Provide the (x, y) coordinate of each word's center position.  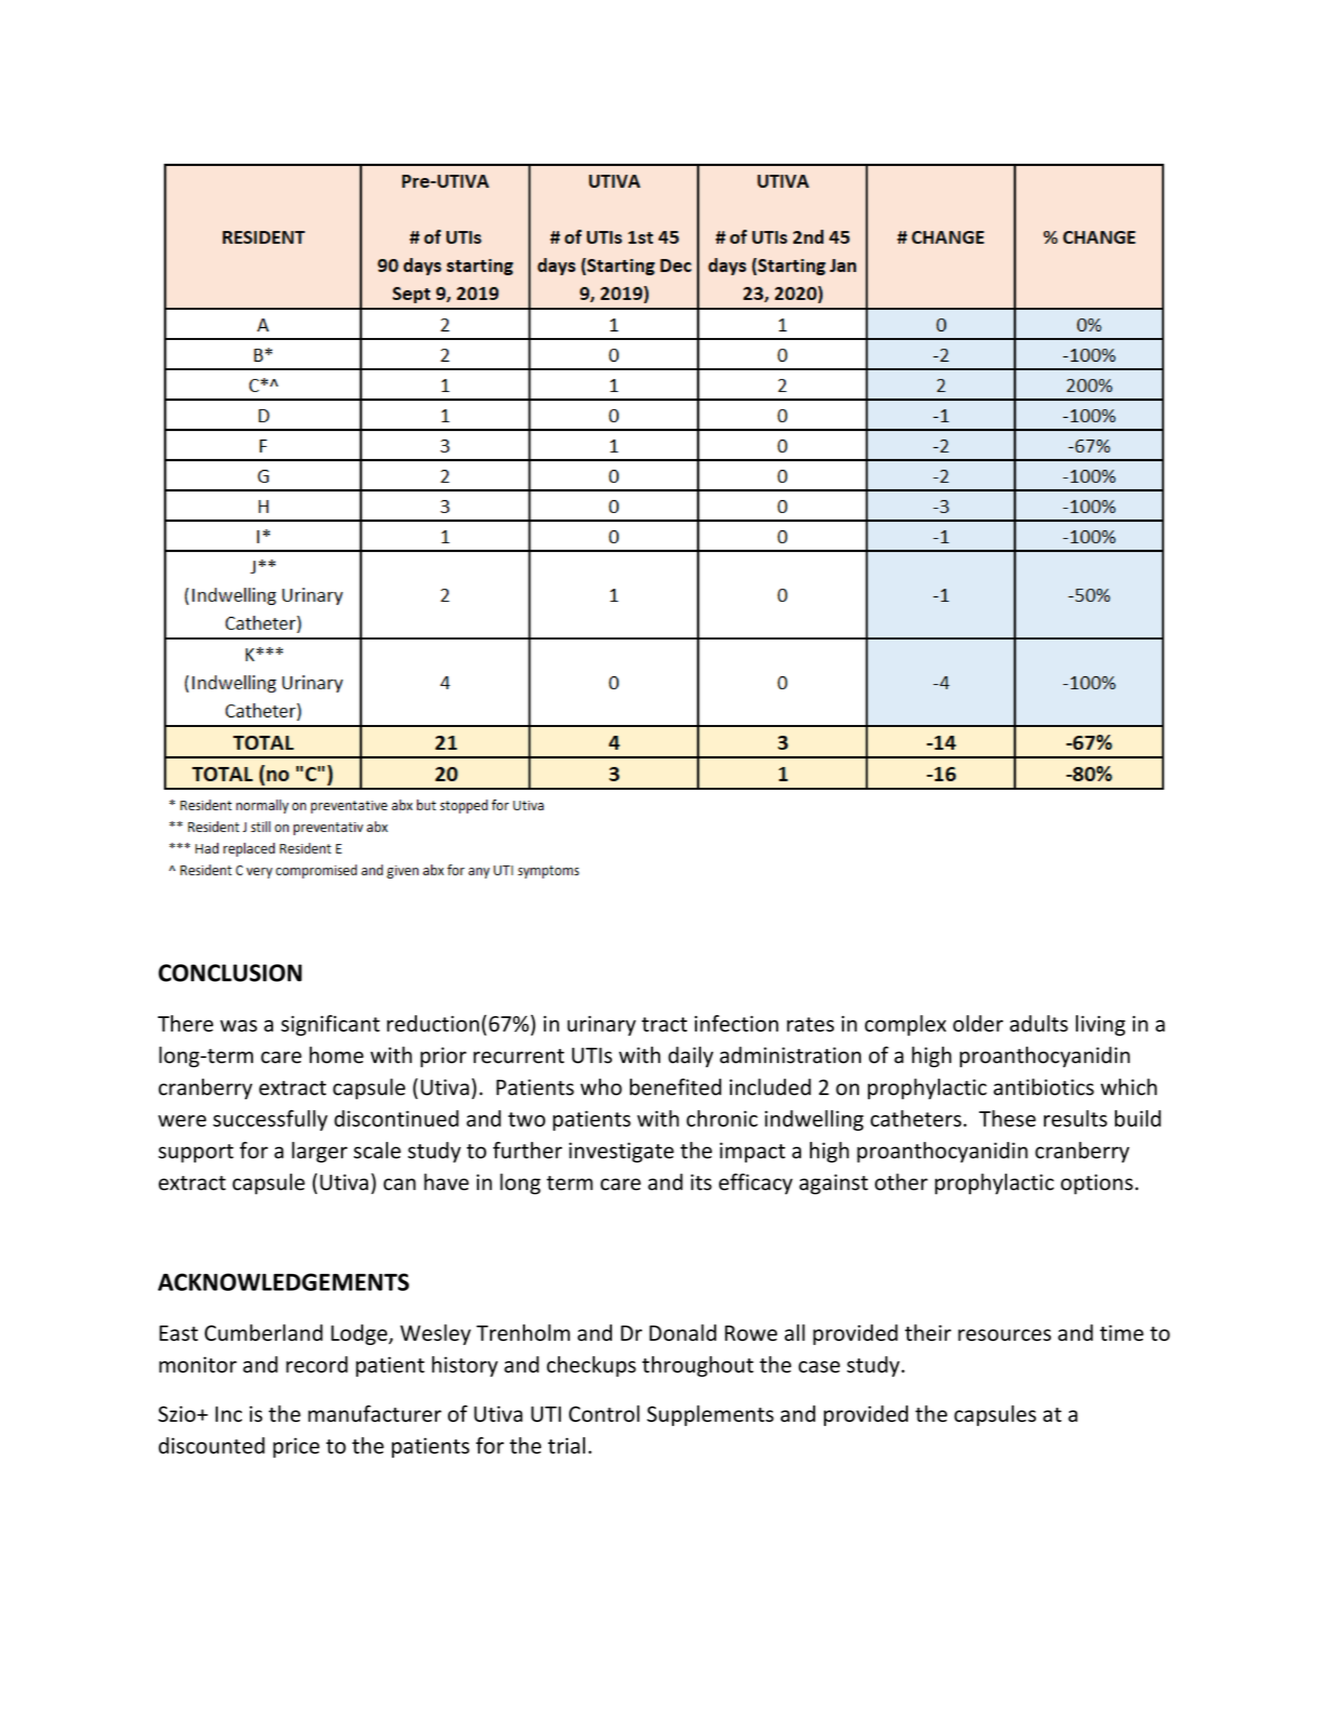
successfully (270, 1120)
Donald (682, 1332)
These (1007, 1118)
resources (1004, 1335)
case (819, 1367)
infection (736, 1023)
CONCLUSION (230, 973)
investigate (621, 1152)
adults (1039, 1023)
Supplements (710, 1415)
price (296, 1448)
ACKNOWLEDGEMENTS (283, 1282)
